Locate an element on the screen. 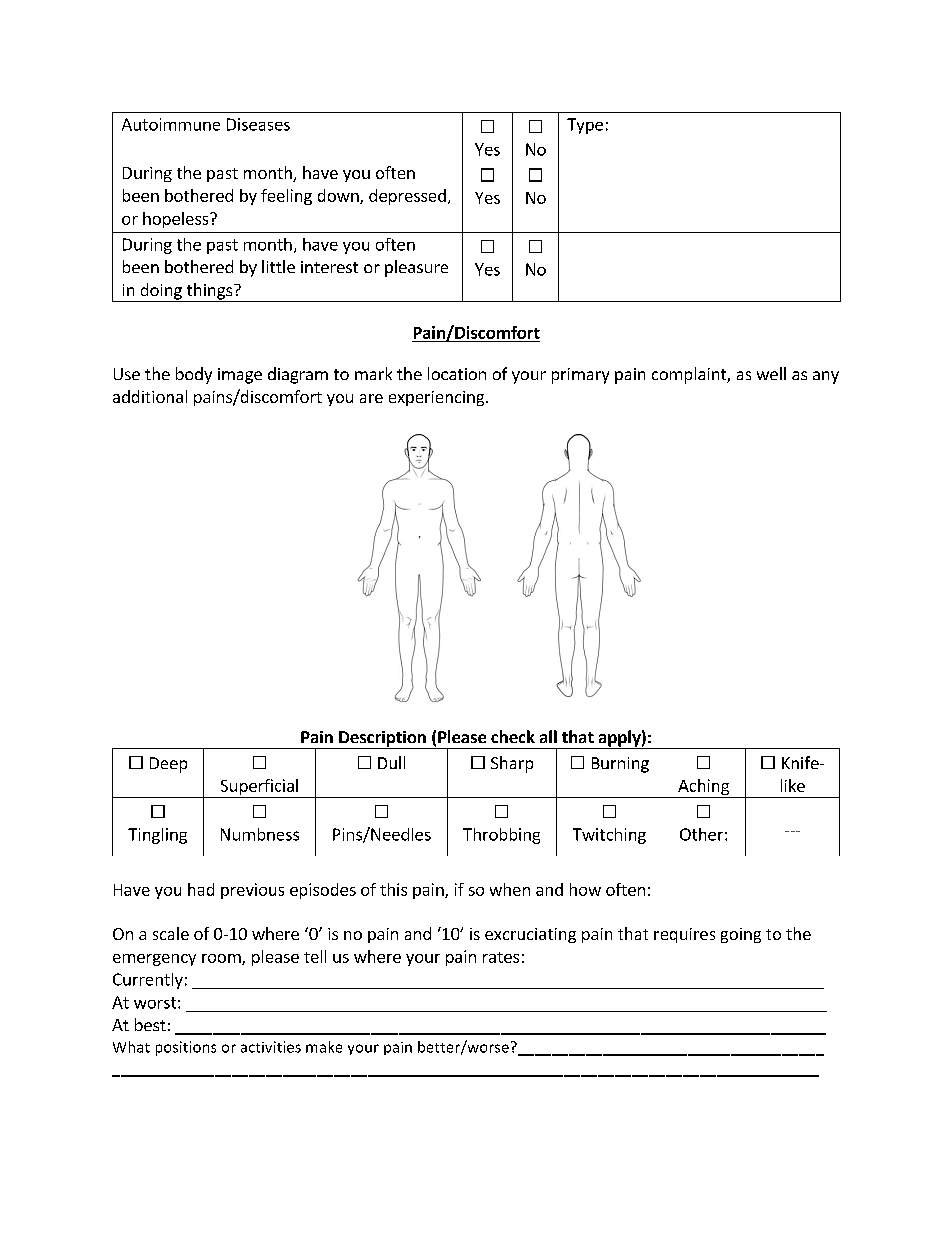 The image size is (952, 1233). depressed is located at coordinates (407, 197).
